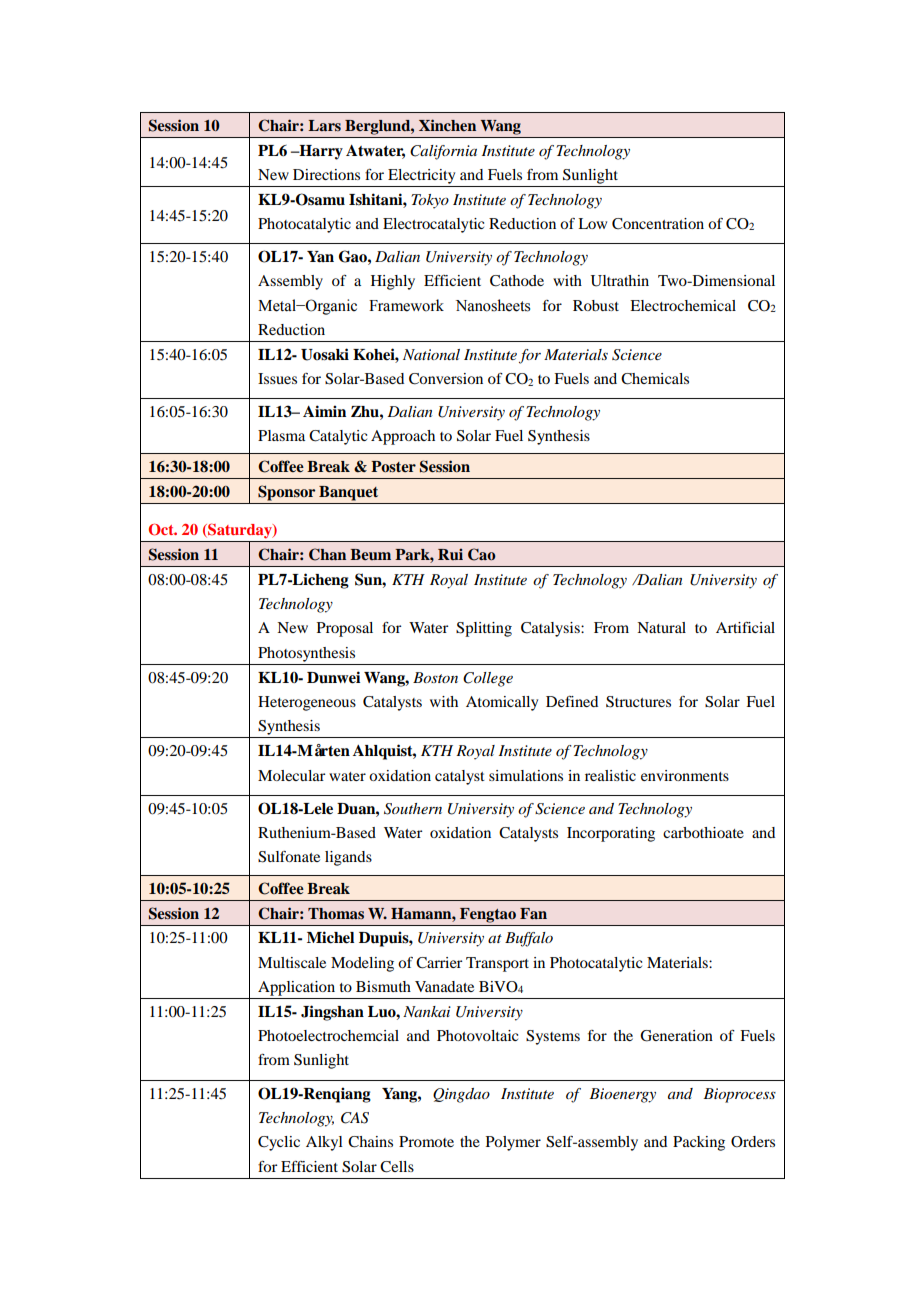 The height and width of the page is (1308, 924). What do you see at coordinates (443, 152) in the page?
I see `California` at bounding box center [443, 152].
